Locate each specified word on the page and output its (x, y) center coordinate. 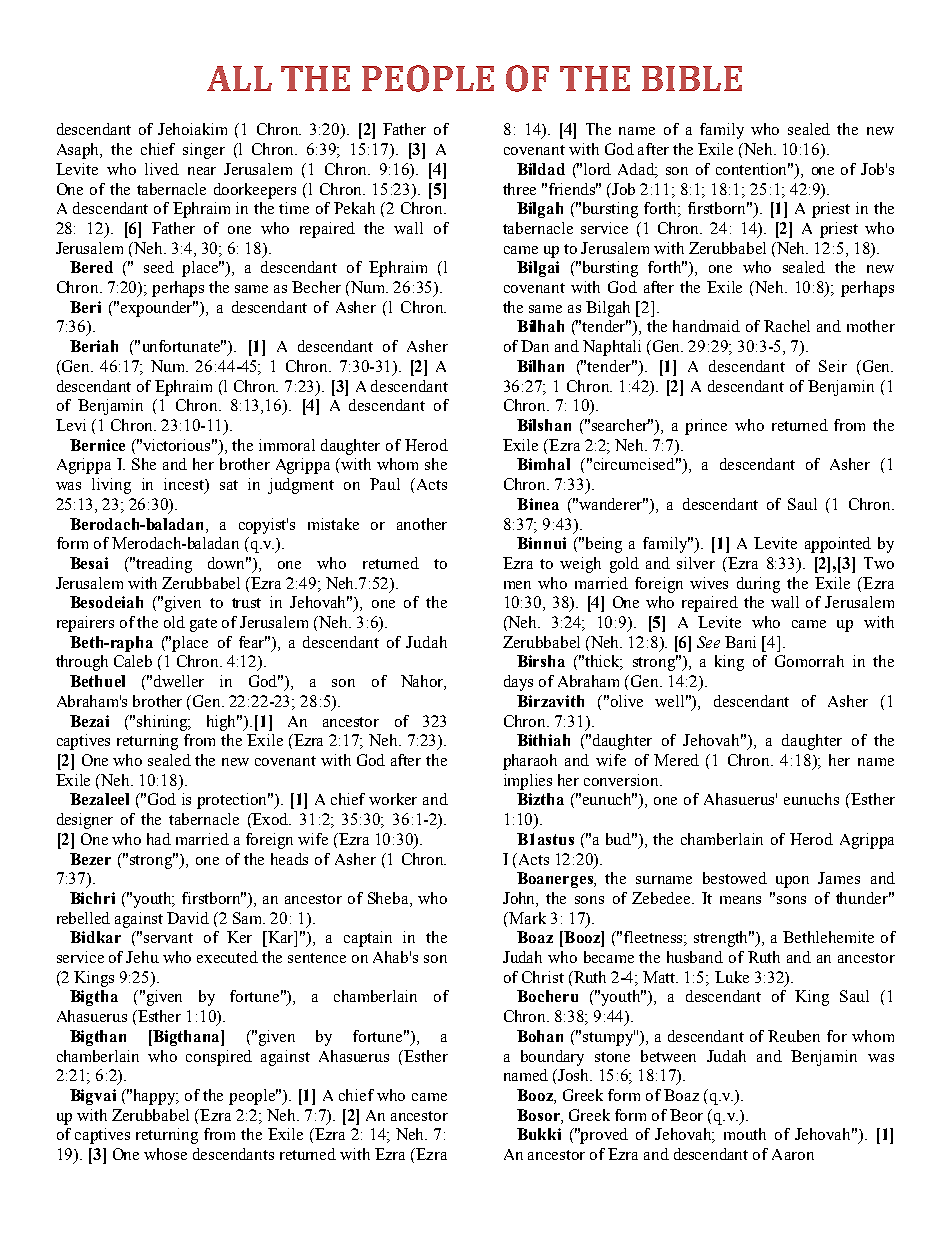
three (519, 189)
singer (204, 151)
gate (203, 625)
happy (156, 1097)
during (758, 585)
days (518, 683)
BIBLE (692, 78)
